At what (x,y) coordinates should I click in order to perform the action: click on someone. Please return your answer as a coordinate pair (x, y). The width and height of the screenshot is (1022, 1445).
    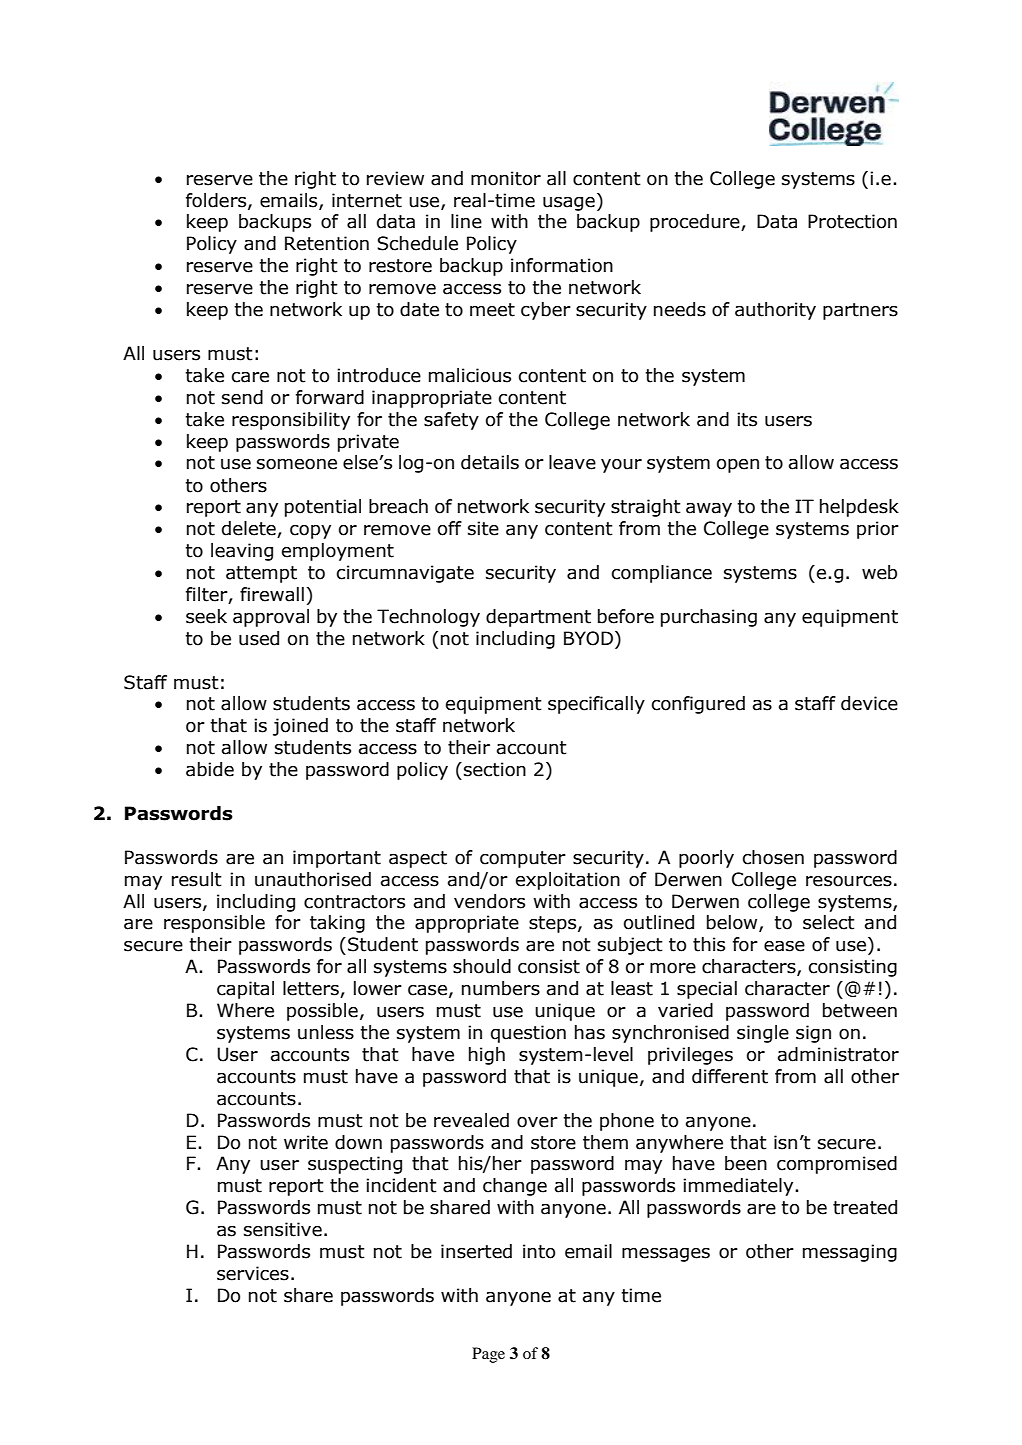
    Looking at the image, I should click on (297, 464).
